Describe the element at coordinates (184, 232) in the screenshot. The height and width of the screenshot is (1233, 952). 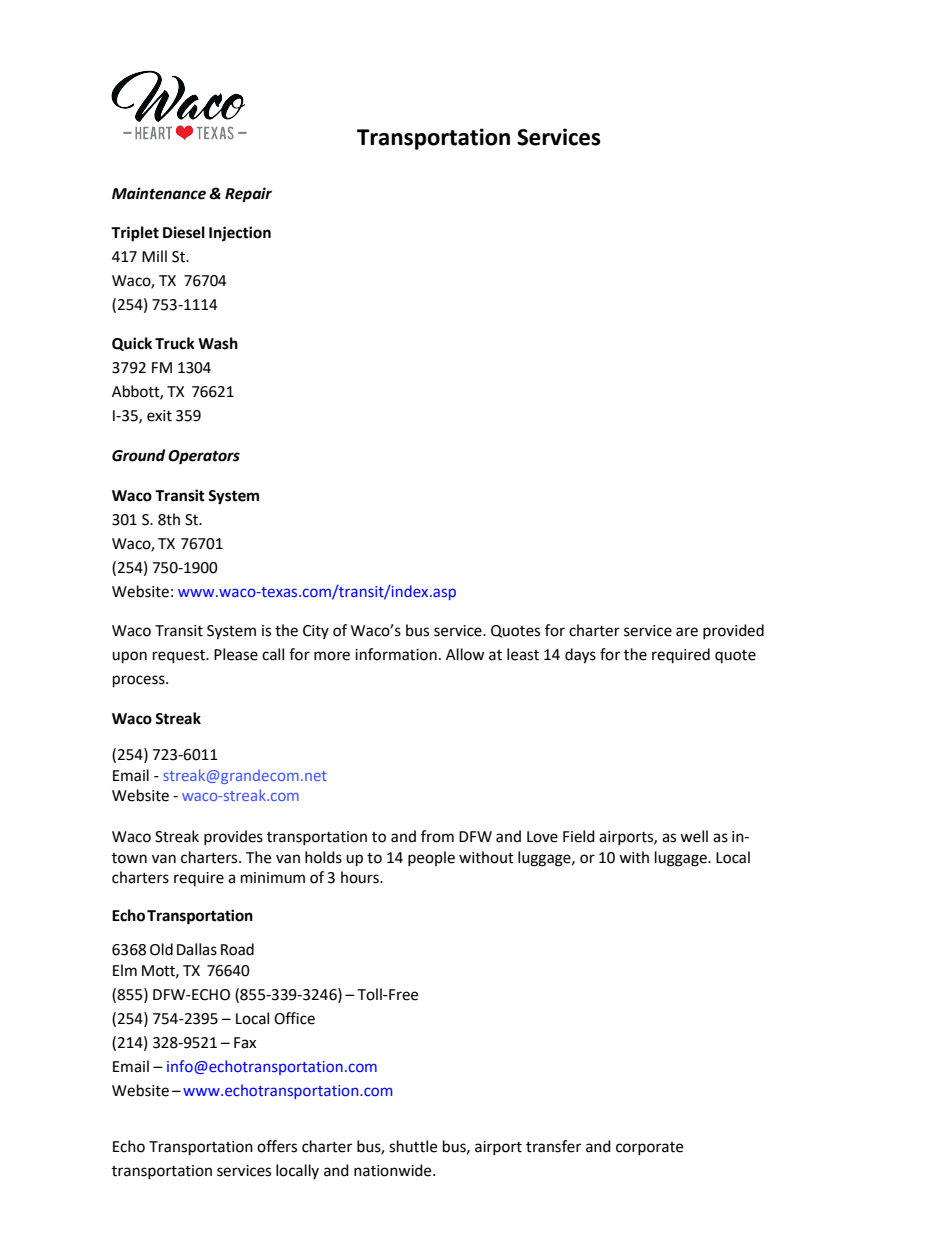
I see `Diesel` at that location.
